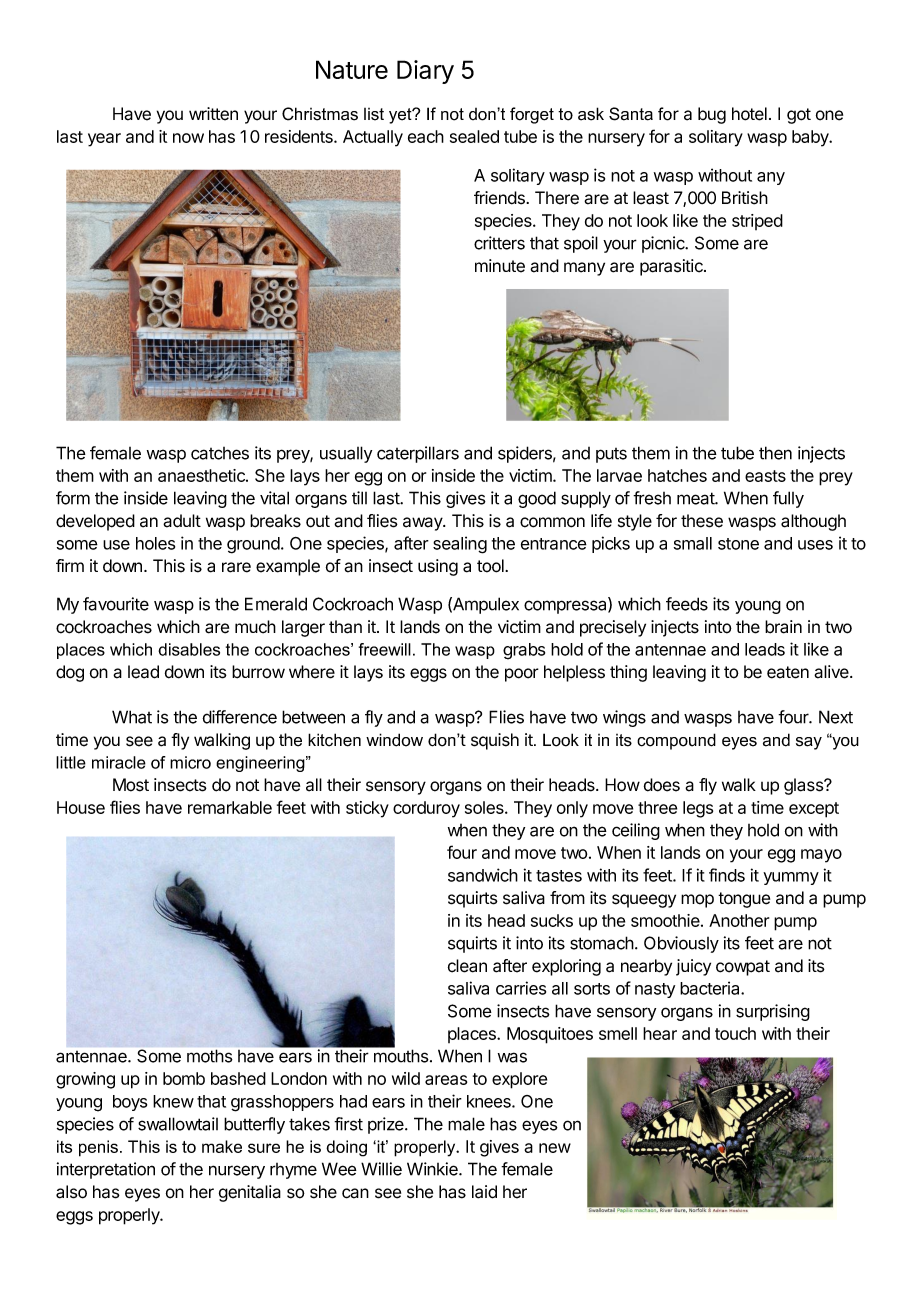 The image size is (924, 1308). What do you see at coordinates (189, 649) in the image?
I see `disables` at bounding box center [189, 649].
